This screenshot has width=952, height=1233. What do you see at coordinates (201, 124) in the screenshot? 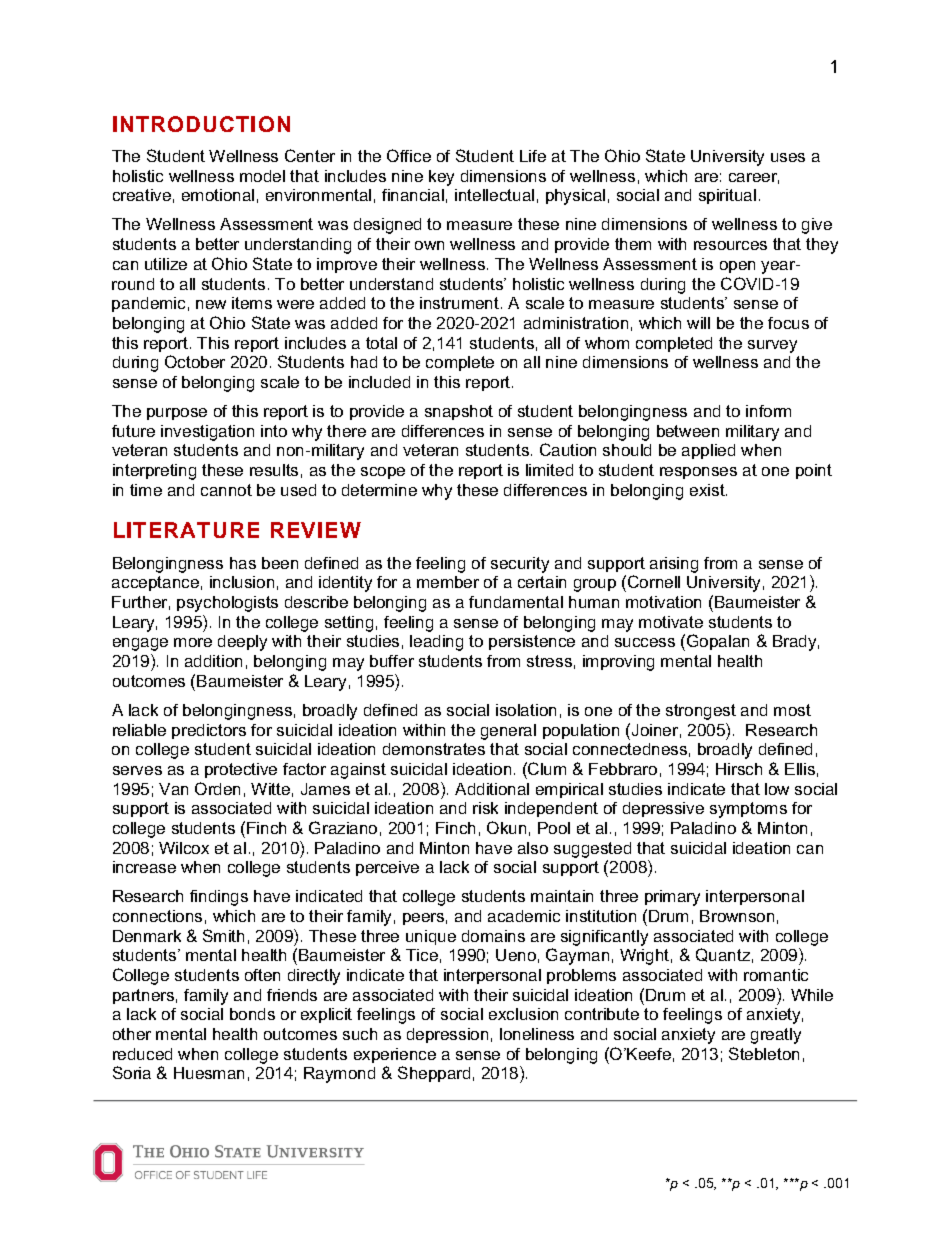
I see `INTRODUCTION` at bounding box center [201, 124].
